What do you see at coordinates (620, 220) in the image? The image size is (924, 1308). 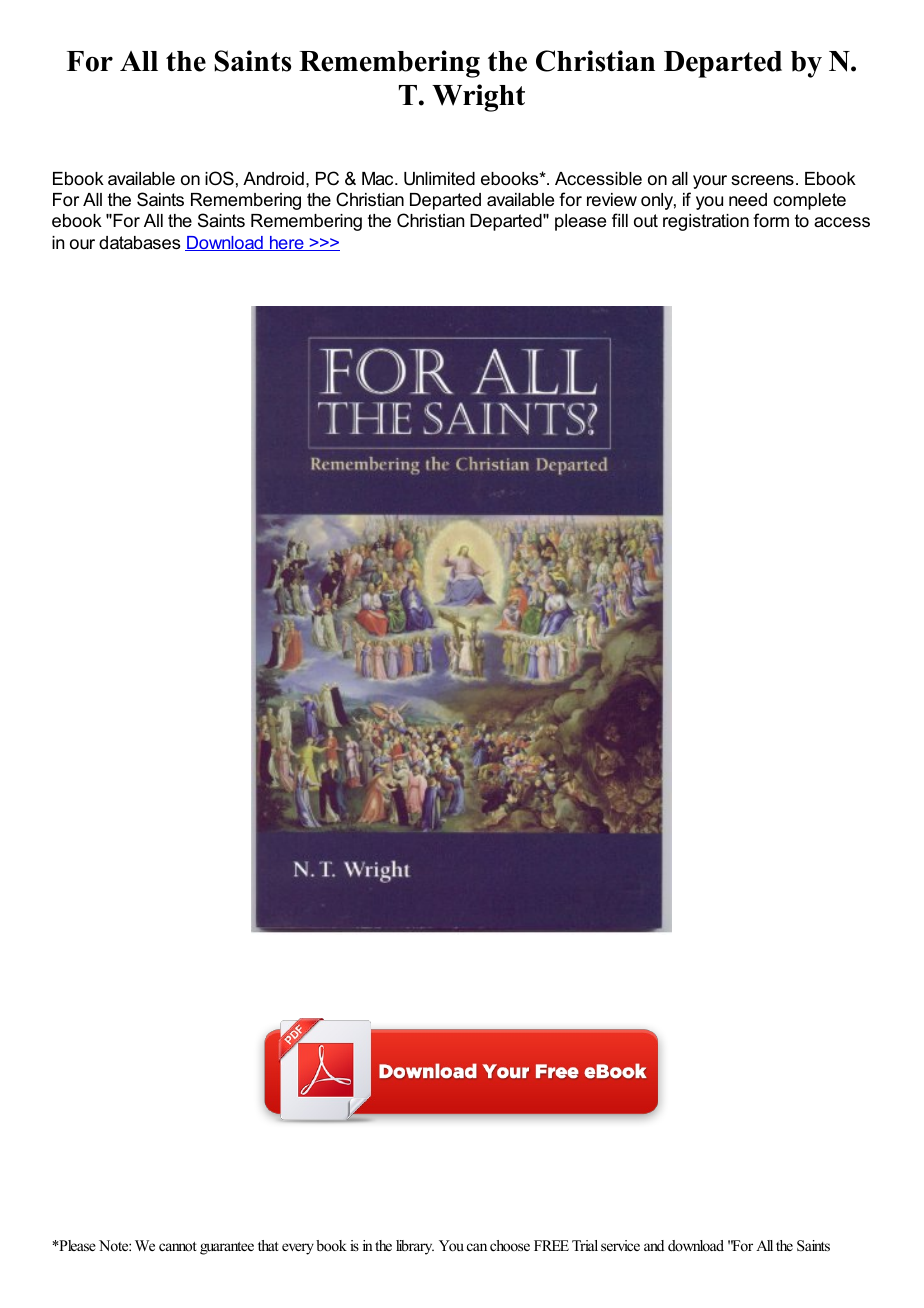 I see `fill` at bounding box center [620, 220].
